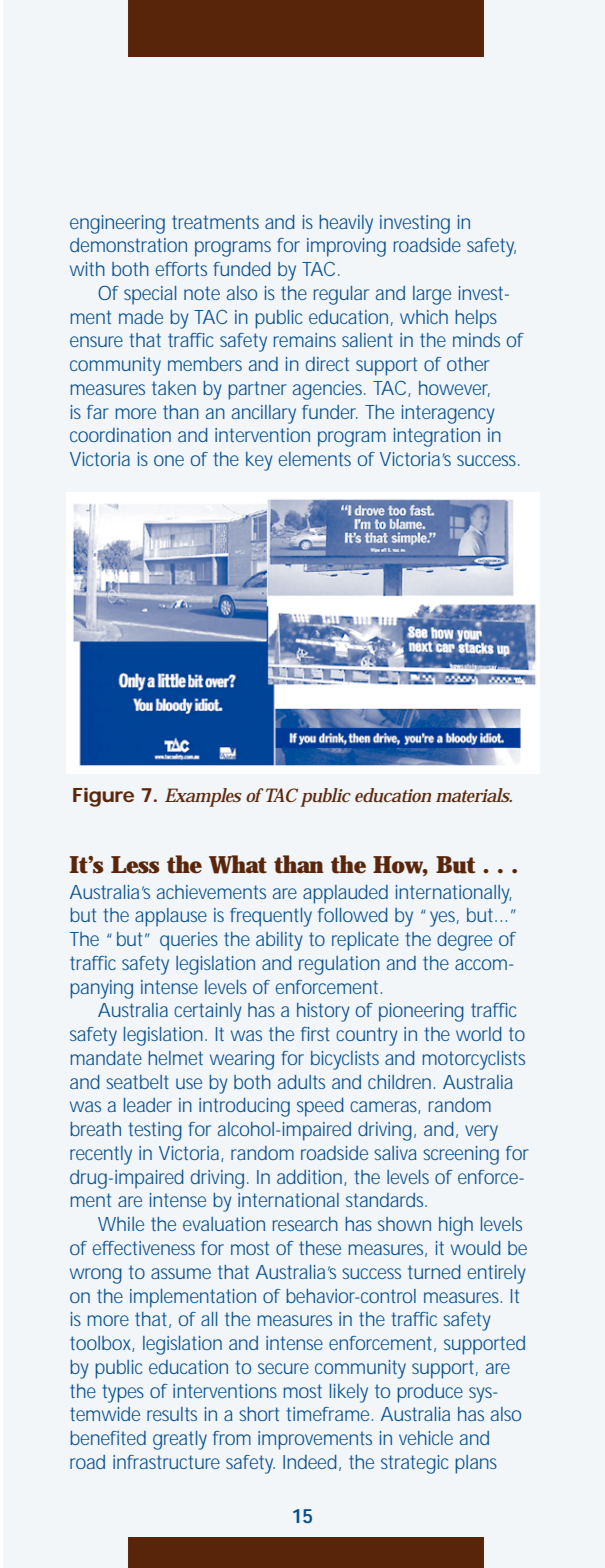 This screenshot has height=1568, width=605. Describe the element at coordinates (123, 1393) in the screenshot. I see `types` at that location.
